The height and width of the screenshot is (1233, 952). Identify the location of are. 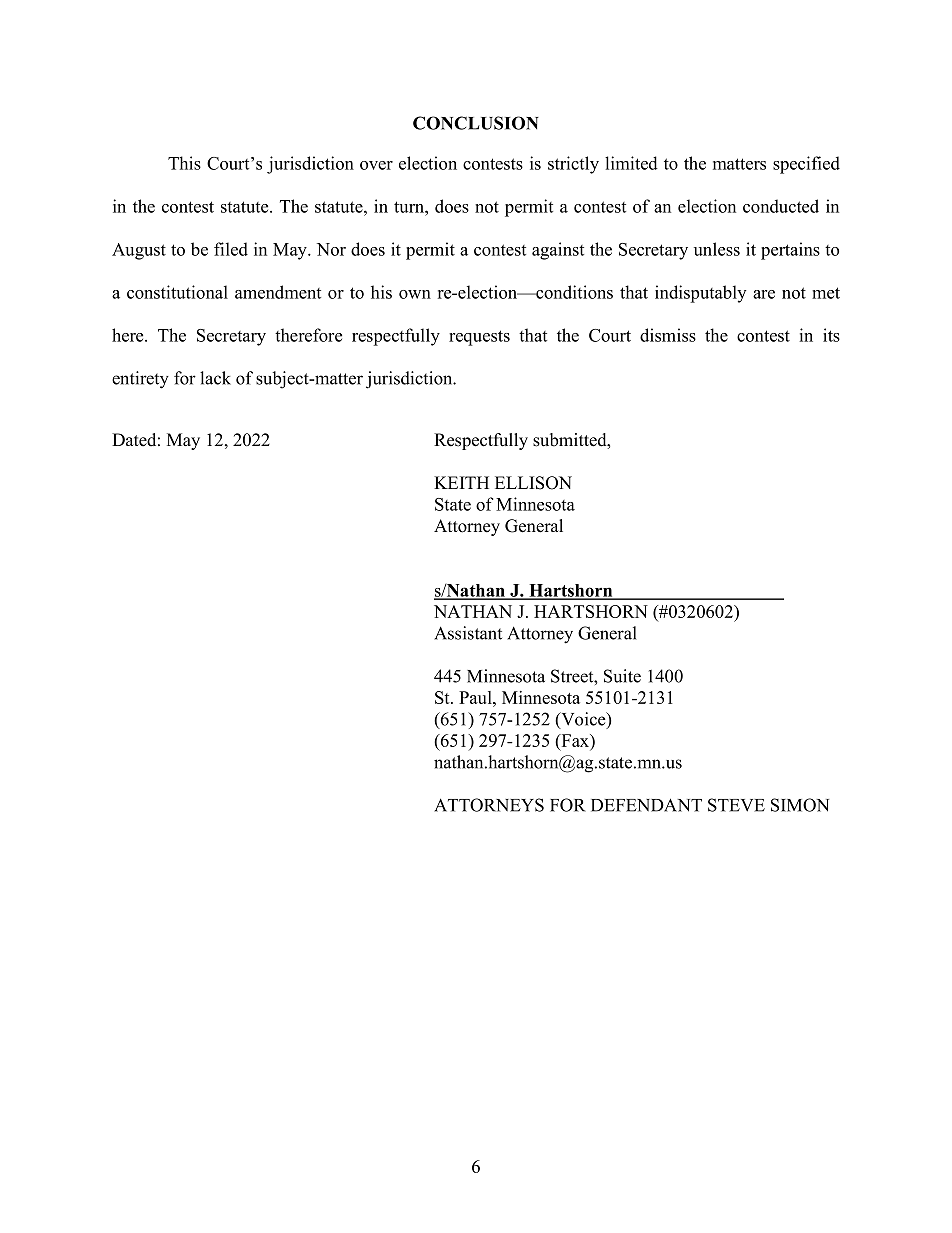
(764, 294).
